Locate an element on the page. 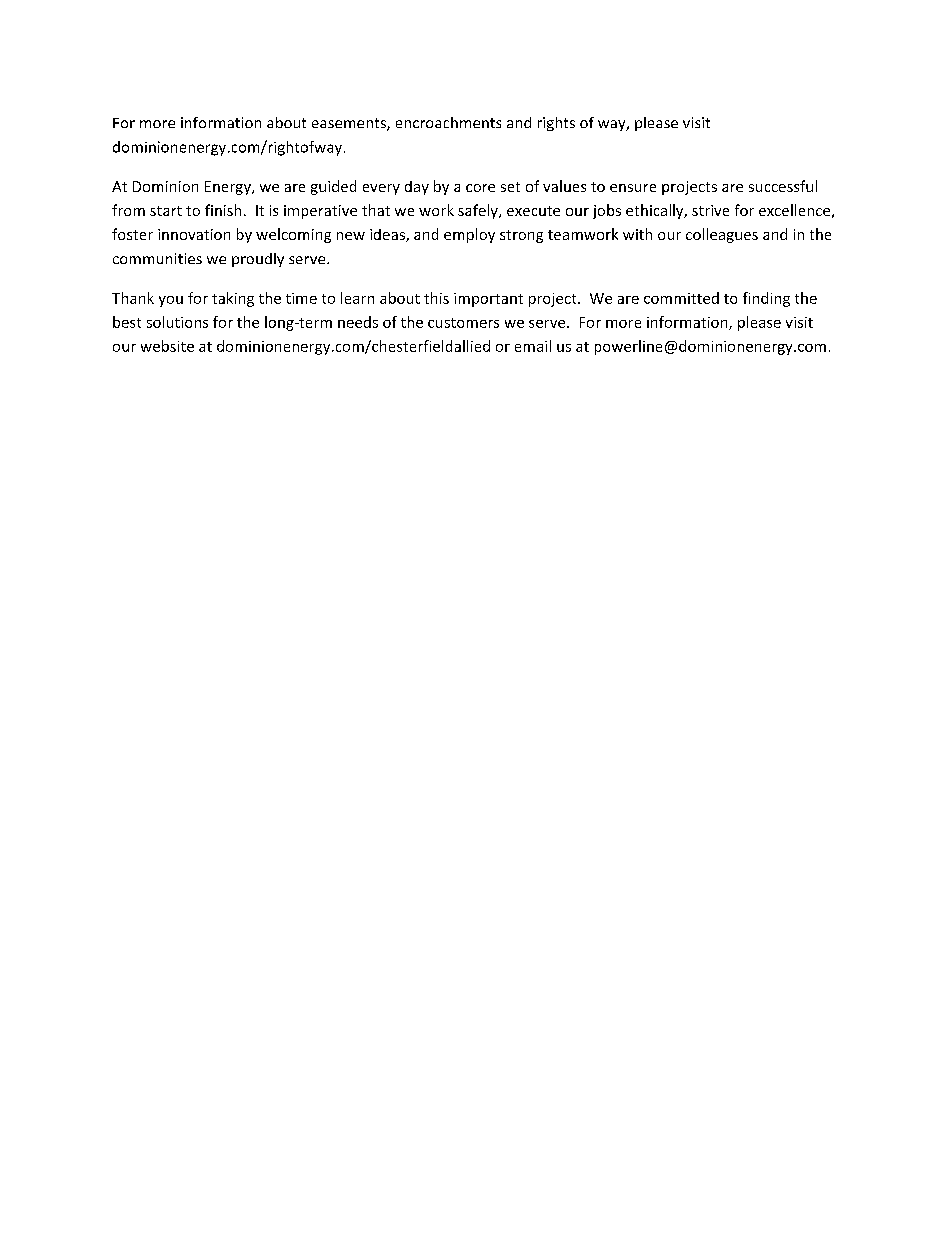 This document has width=952, height=1233. website is located at coordinates (167, 346).
